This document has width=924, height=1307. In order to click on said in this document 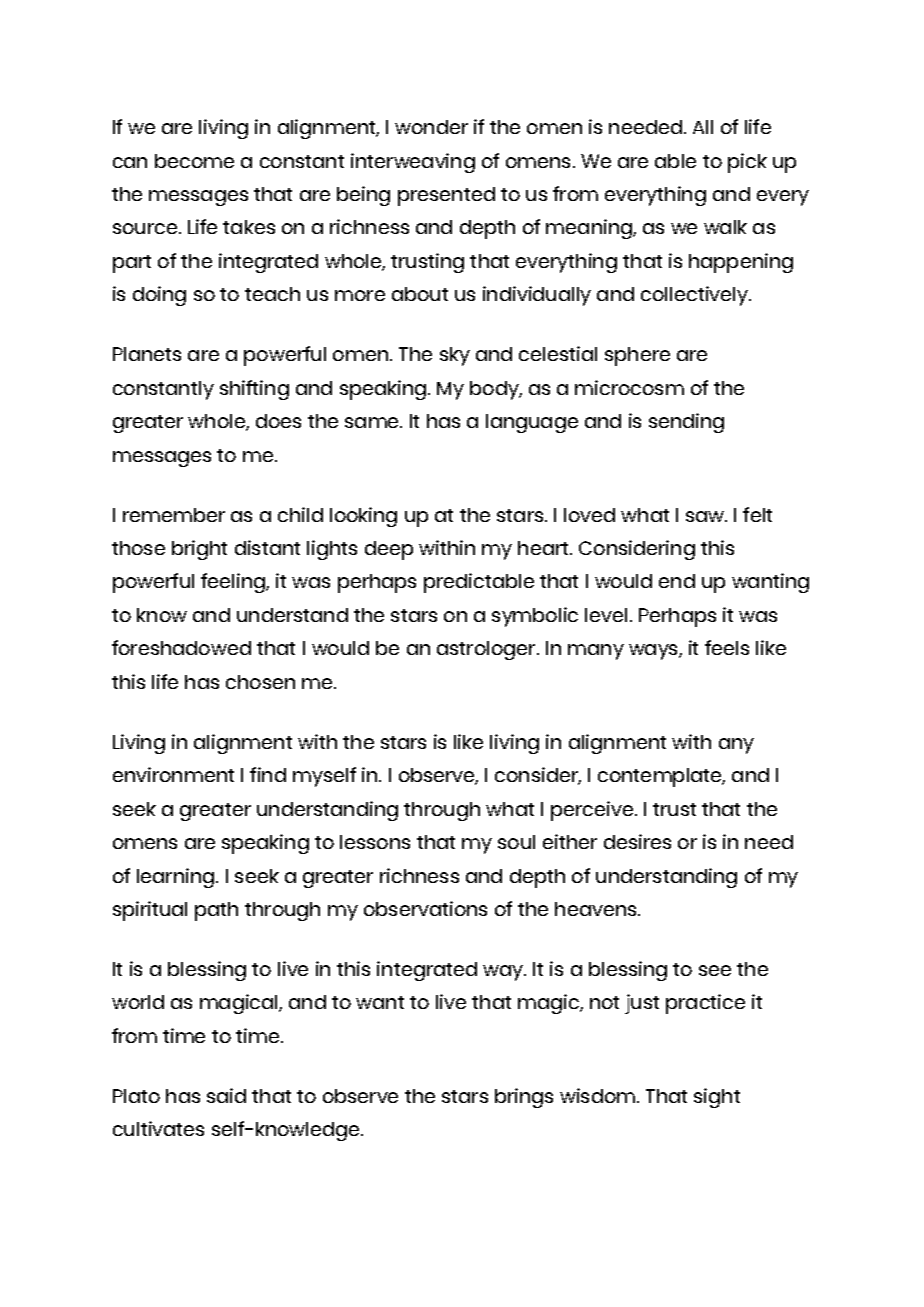, I will do `click(226, 1095)`.
